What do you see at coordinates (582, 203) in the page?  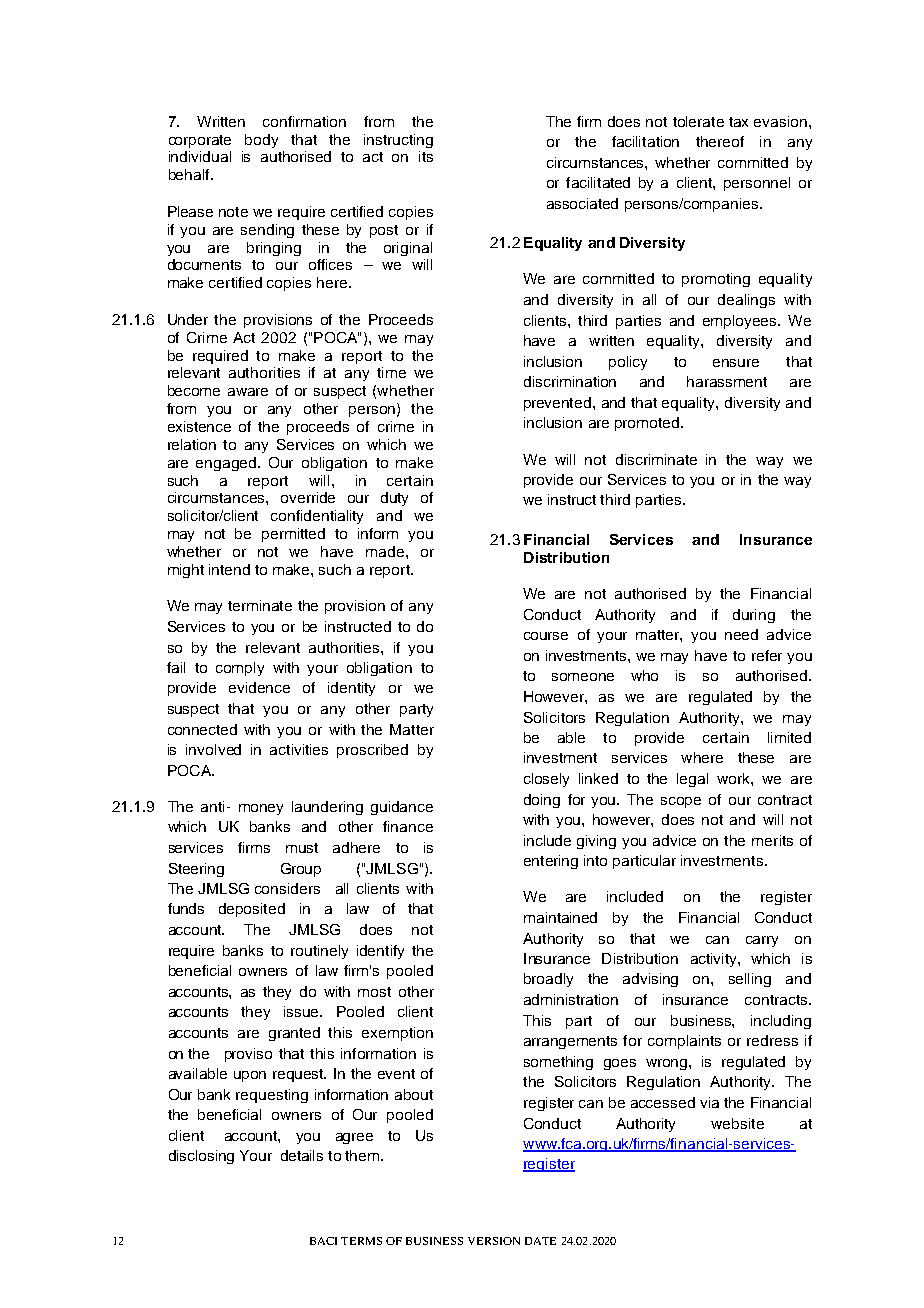 I see `associated` at bounding box center [582, 203].
